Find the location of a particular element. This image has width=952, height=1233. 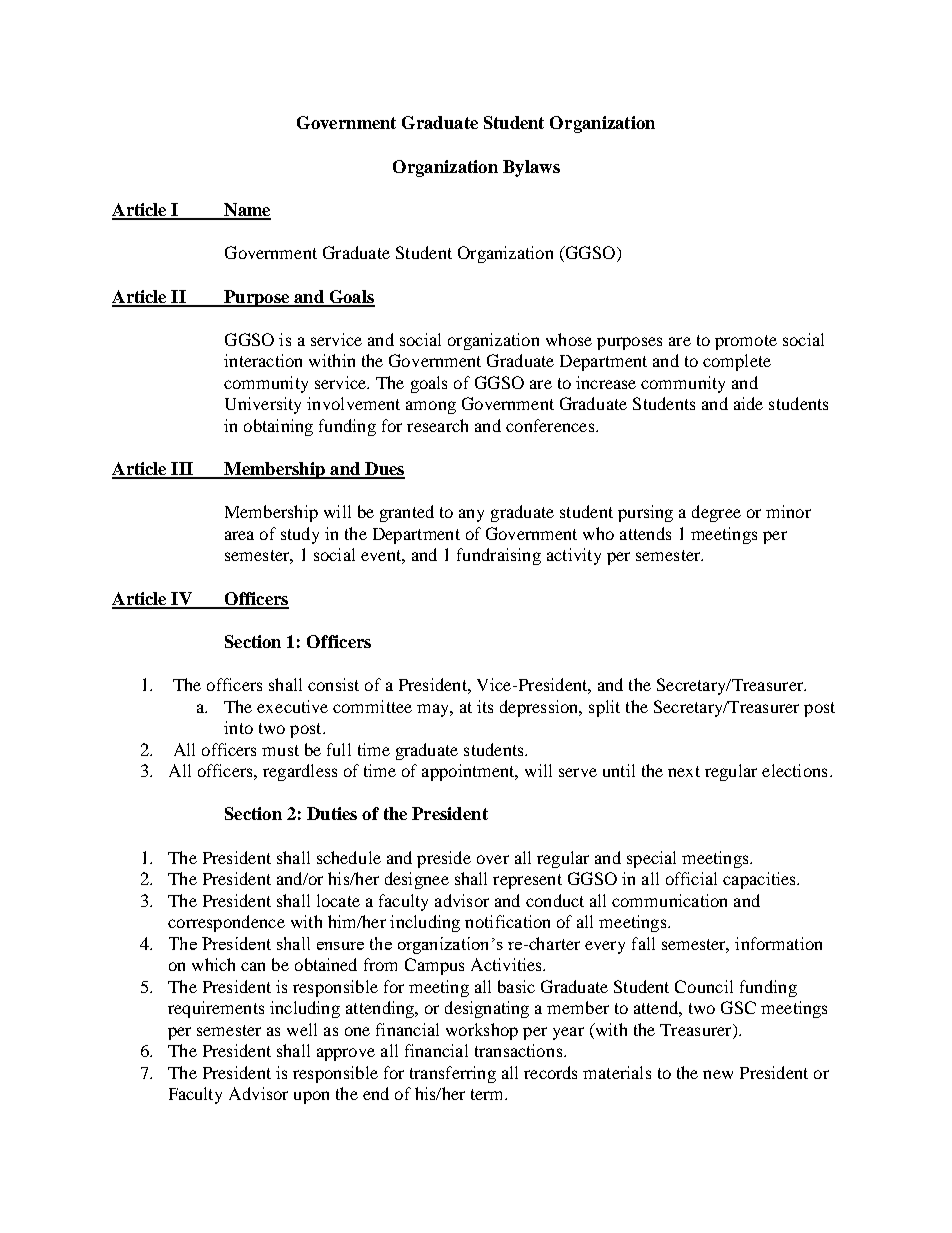

upon is located at coordinates (311, 1097).
